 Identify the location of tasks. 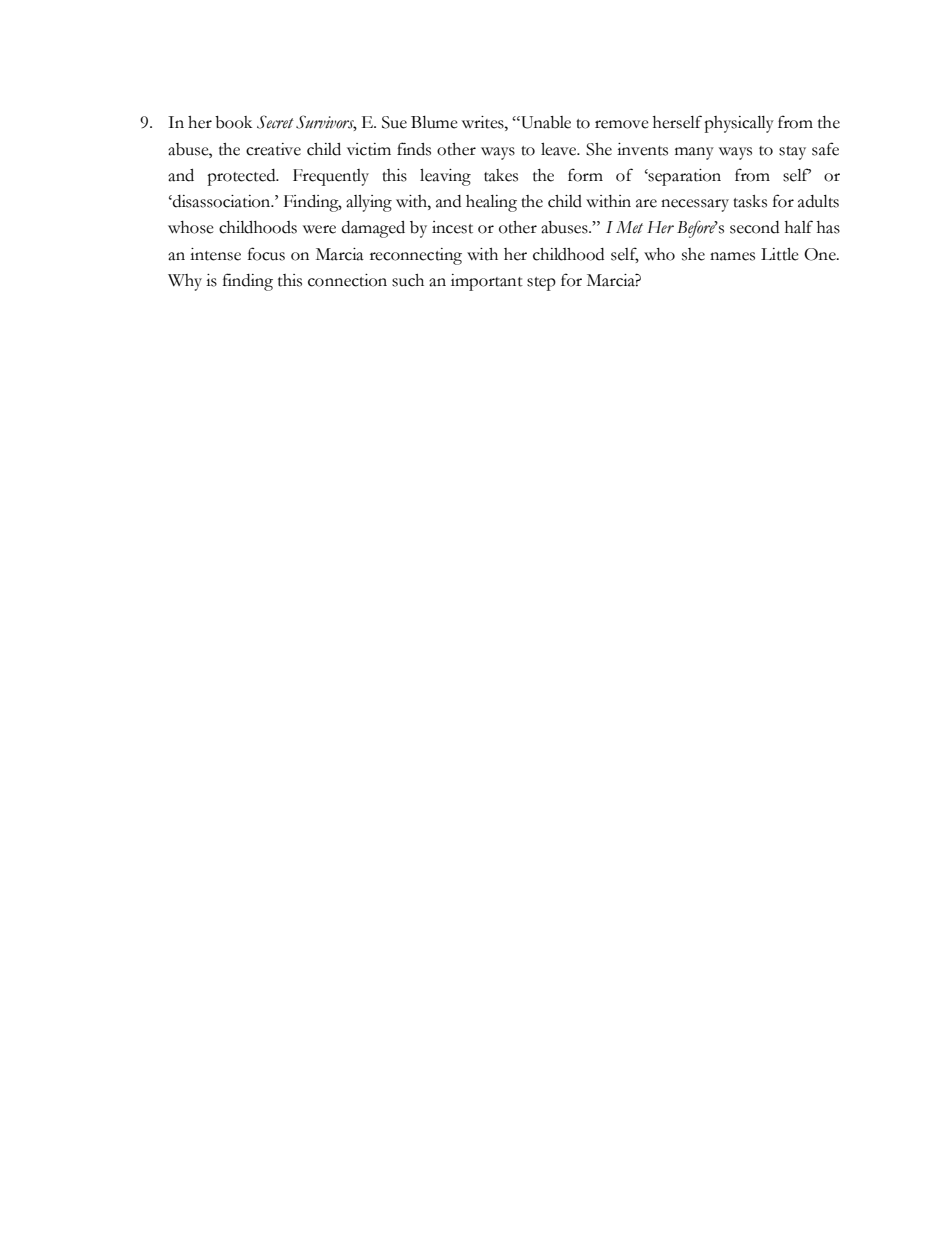
(750, 201).
